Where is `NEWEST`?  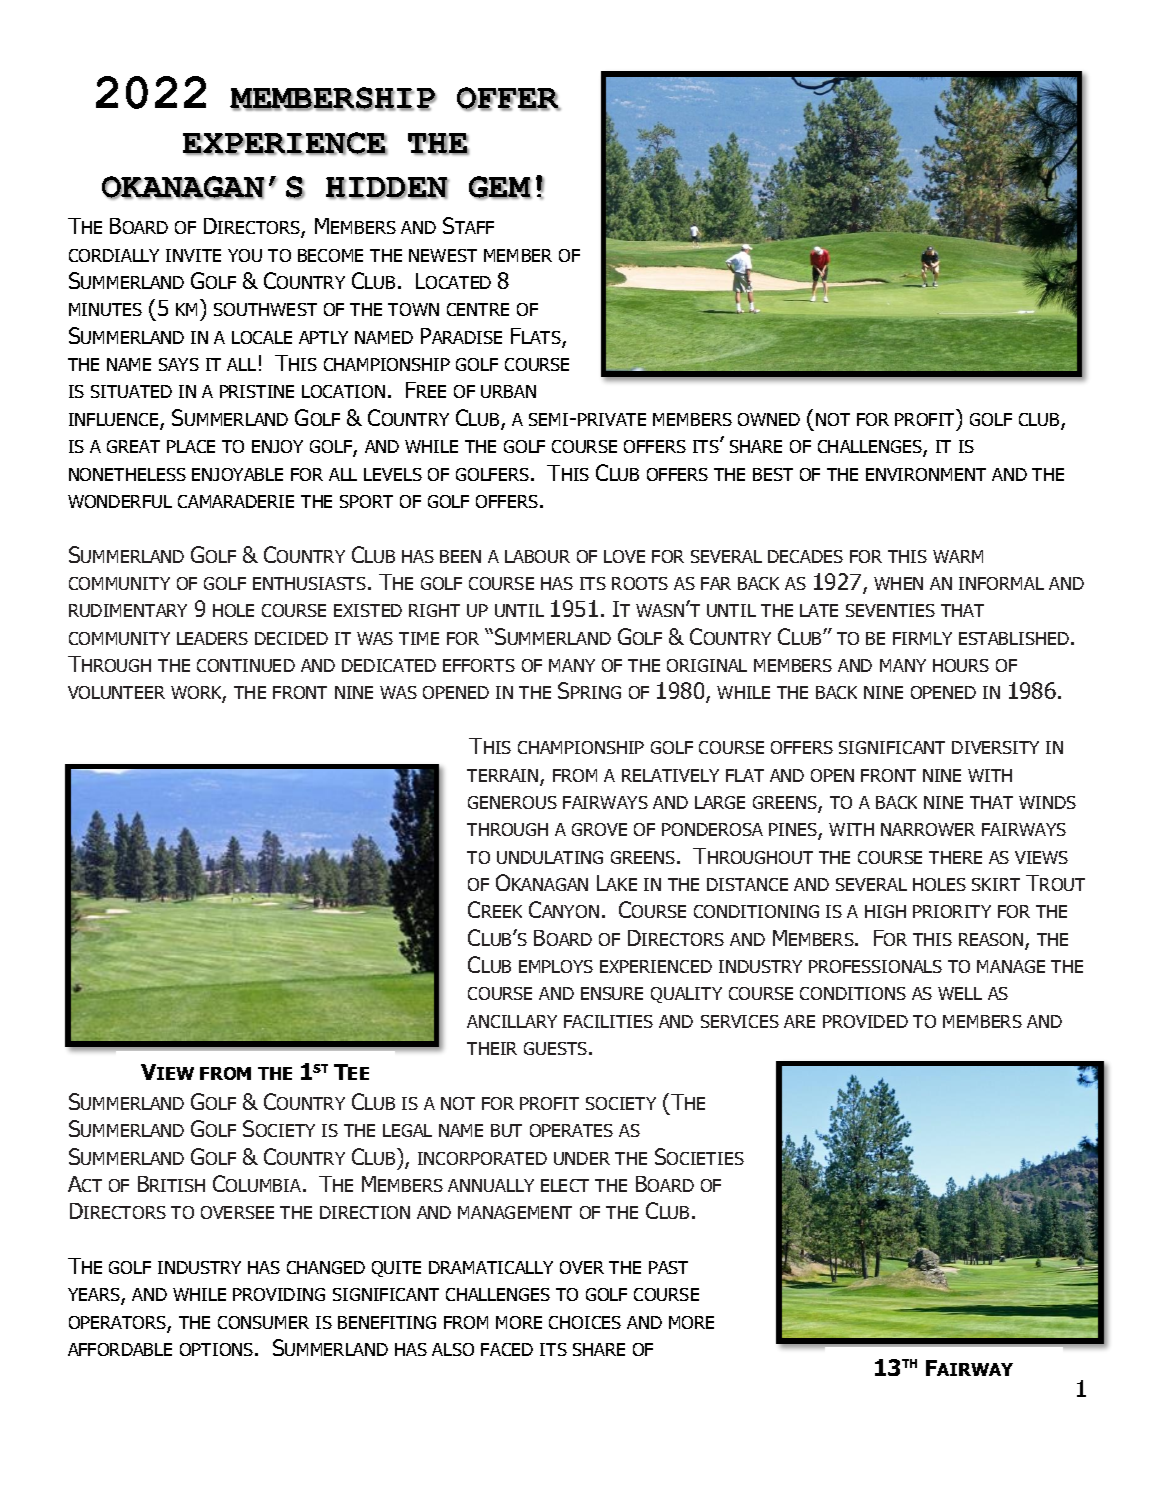 NEWEST is located at coordinates (443, 255).
